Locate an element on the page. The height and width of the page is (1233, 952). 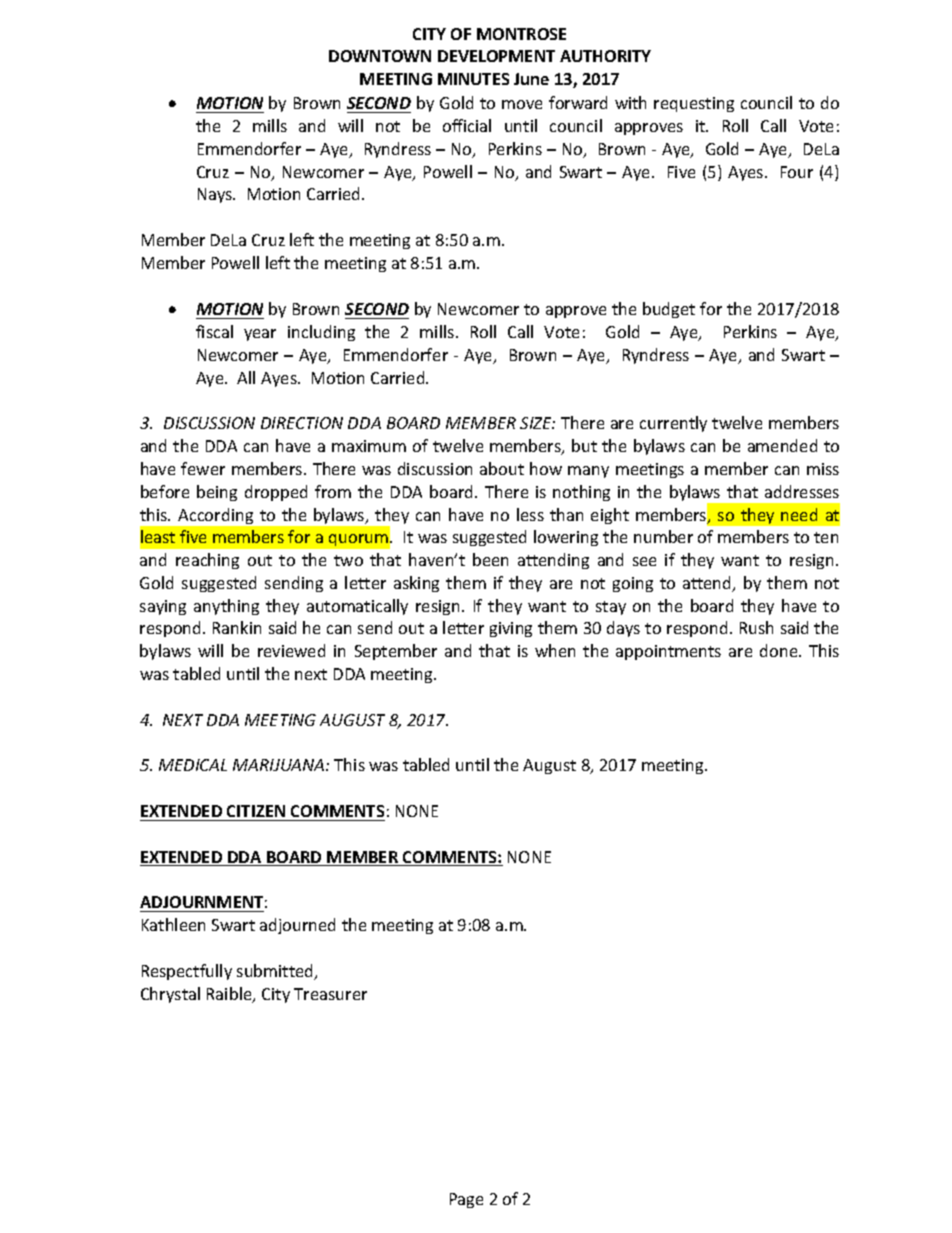
DOWNTOWN is located at coordinates (380, 56).
